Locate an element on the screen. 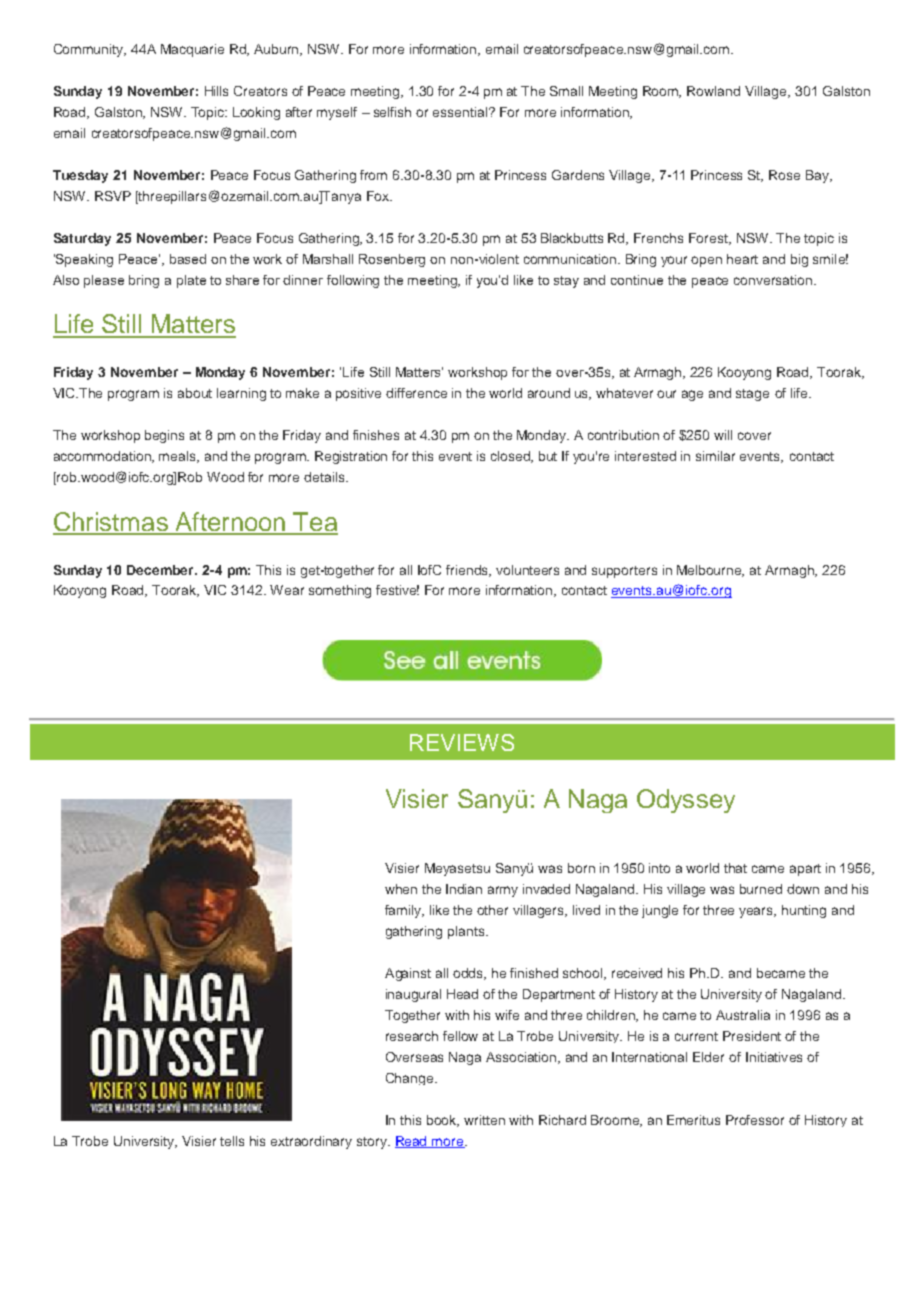  Rowland is located at coordinates (713, 91).
